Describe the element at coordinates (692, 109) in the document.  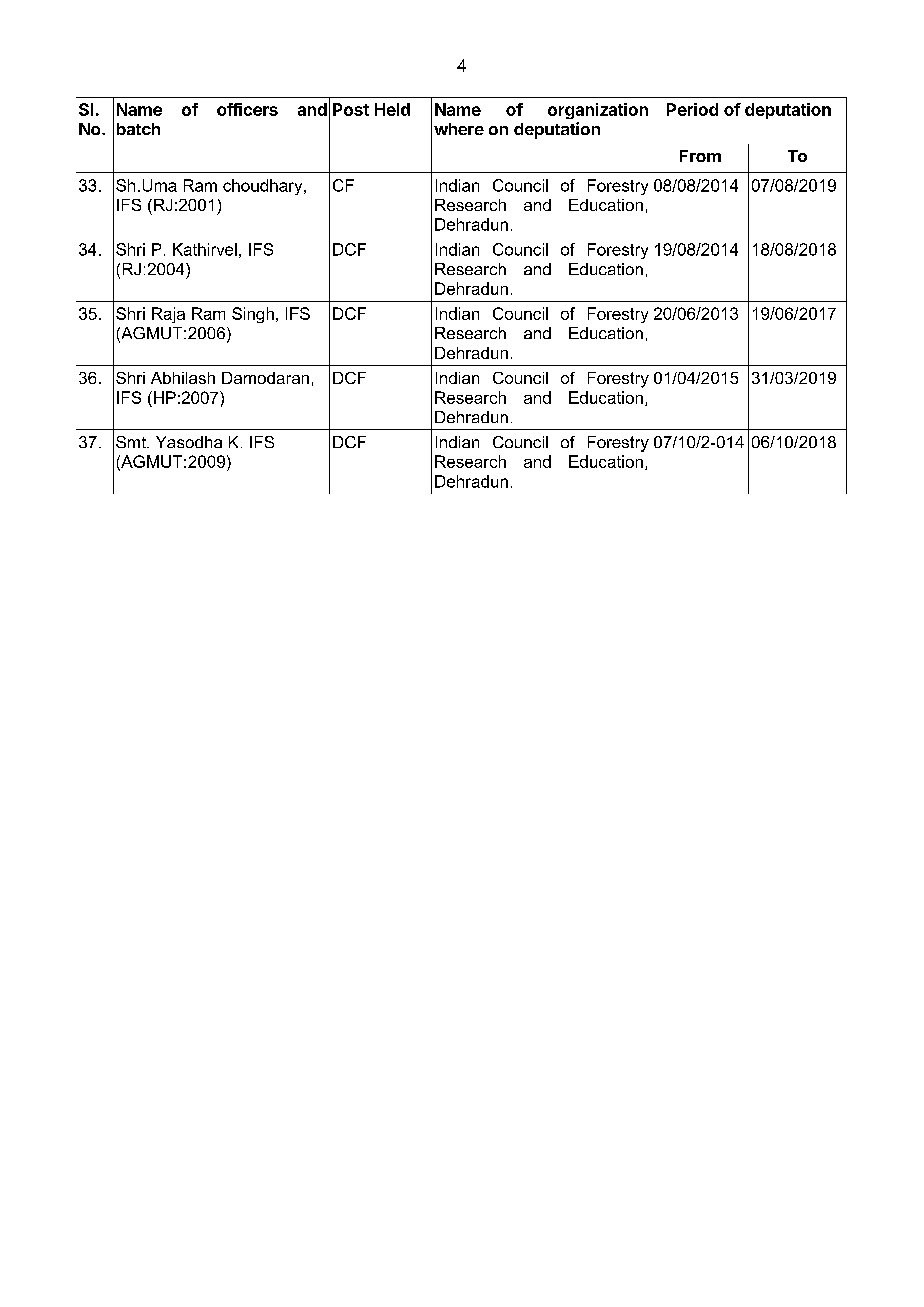
I see `Period` at that location.
